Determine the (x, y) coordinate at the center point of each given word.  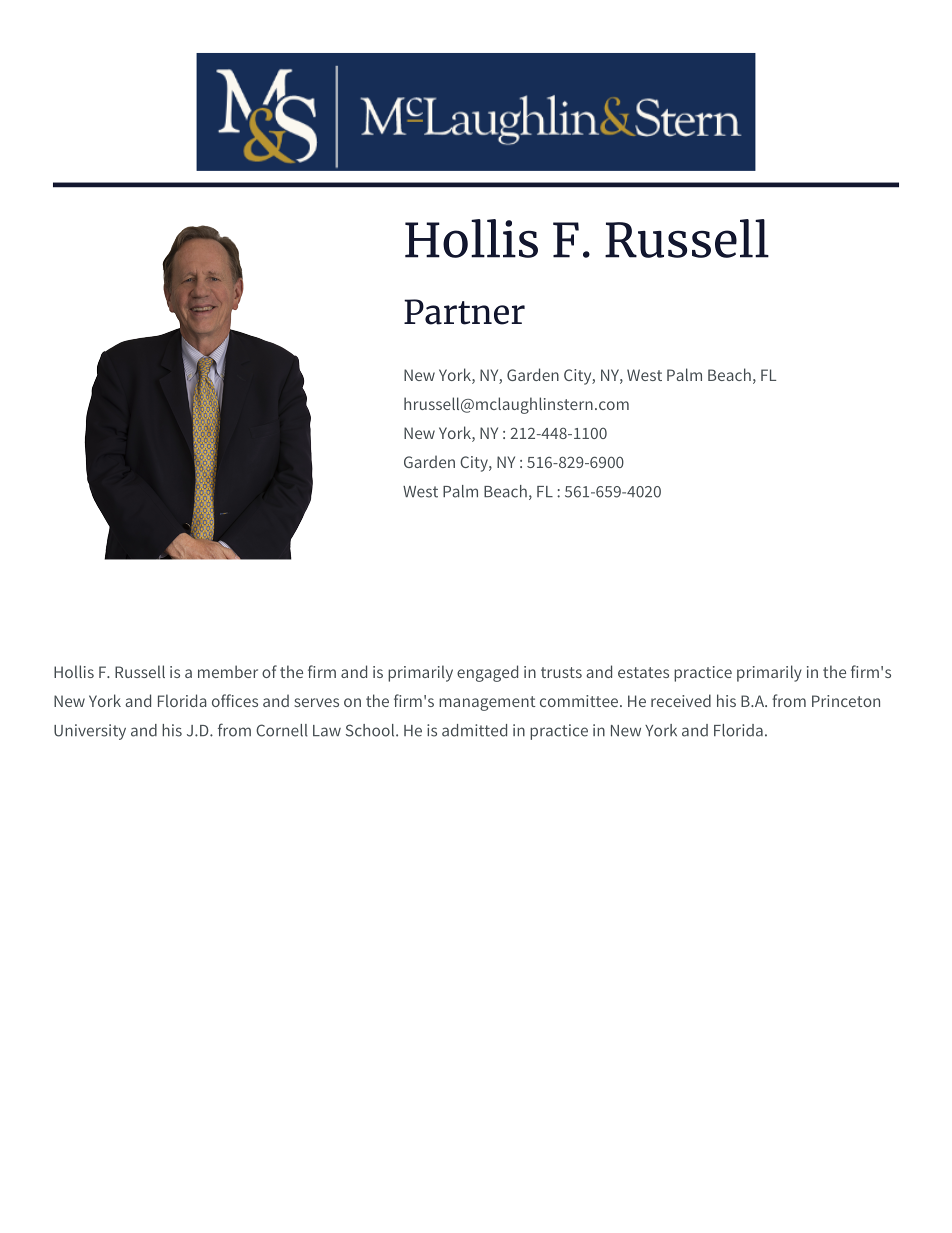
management (487, 703)
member (228, 671)
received (681, 700)
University (90, 732)
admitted (474, 730)
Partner (464, 312)
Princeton (846, 701)
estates (643, 672)
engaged (487, 673)
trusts (561, 672)
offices (235, 700)
